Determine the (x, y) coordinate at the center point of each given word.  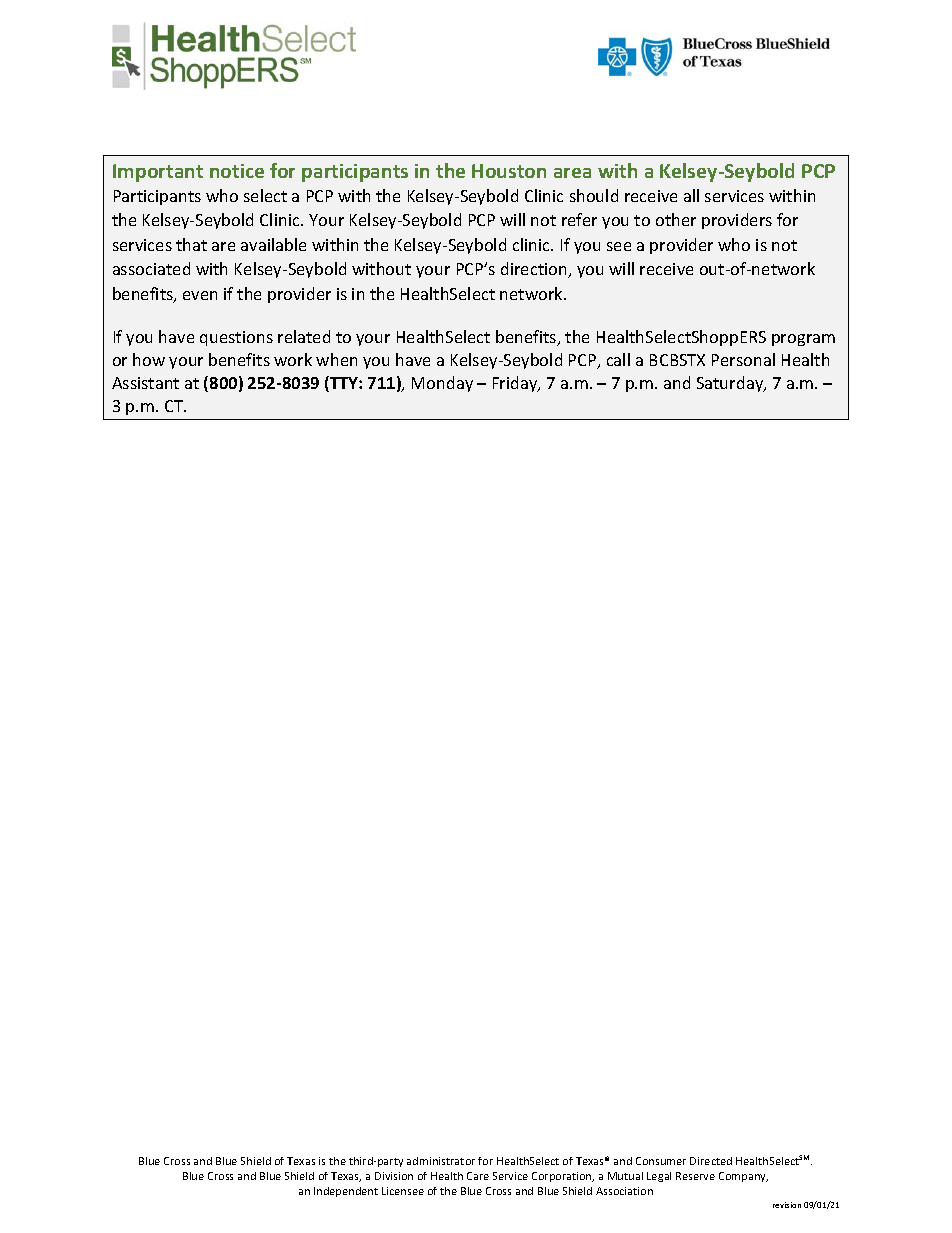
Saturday (731, 384)
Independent (346, 1192)
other (676, 219)
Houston (509, 171)
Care (478, 1176)
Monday (442, 384)
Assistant (145, 383)
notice (237, 171)
